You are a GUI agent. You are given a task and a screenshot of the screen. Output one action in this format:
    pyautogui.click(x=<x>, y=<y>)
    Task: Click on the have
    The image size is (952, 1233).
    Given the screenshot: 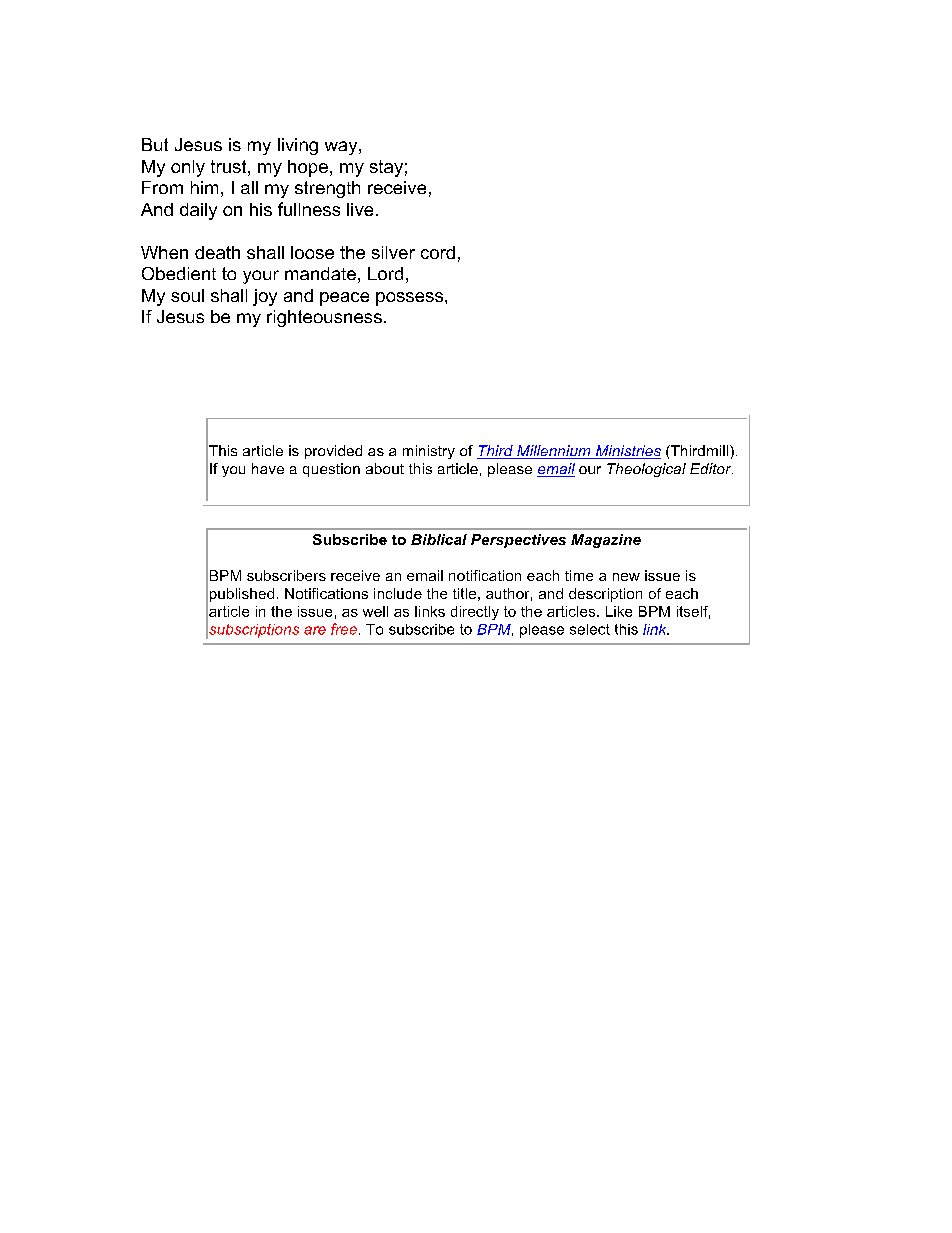 What is the action you would take?
    pyautogui.click(x=268, y=468)
